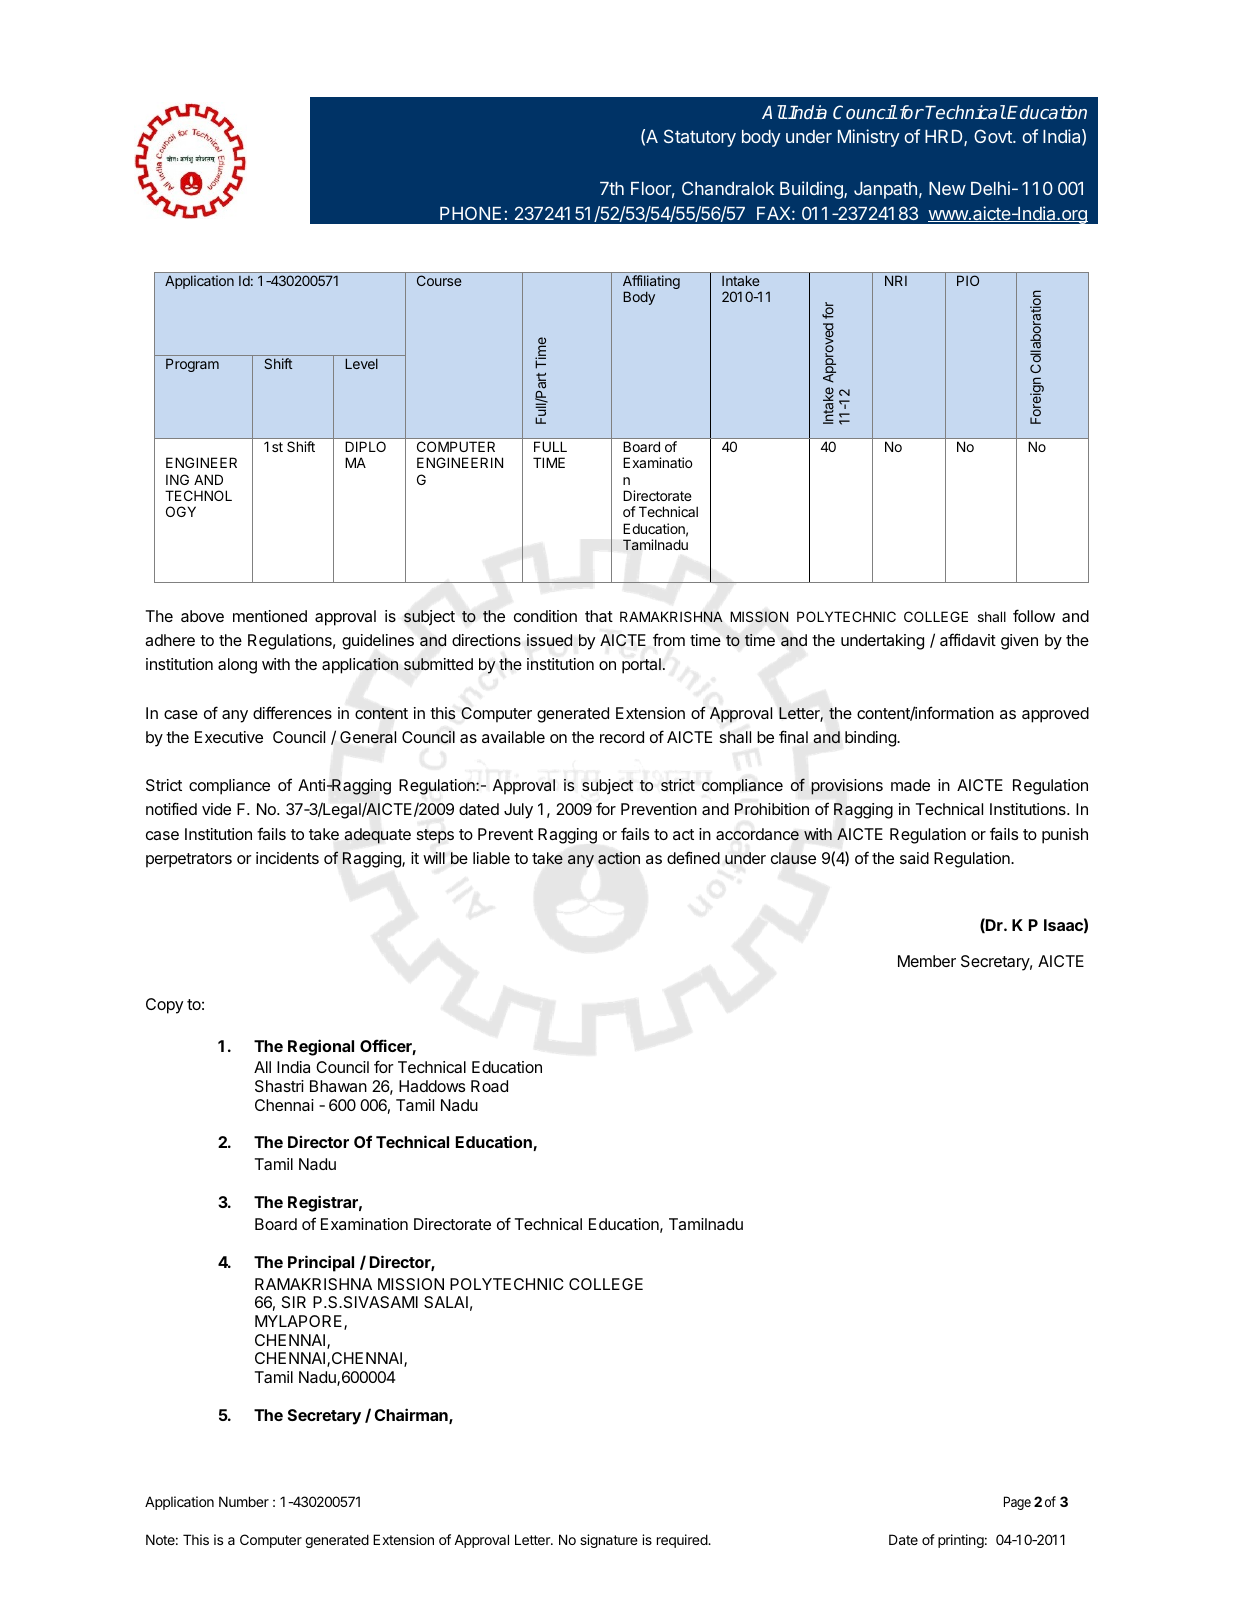 The width and height of the screenshot is (1234, 1597). Describe the element at coordinates (927, 961) in the screenshot. I see `Member` at that location.
